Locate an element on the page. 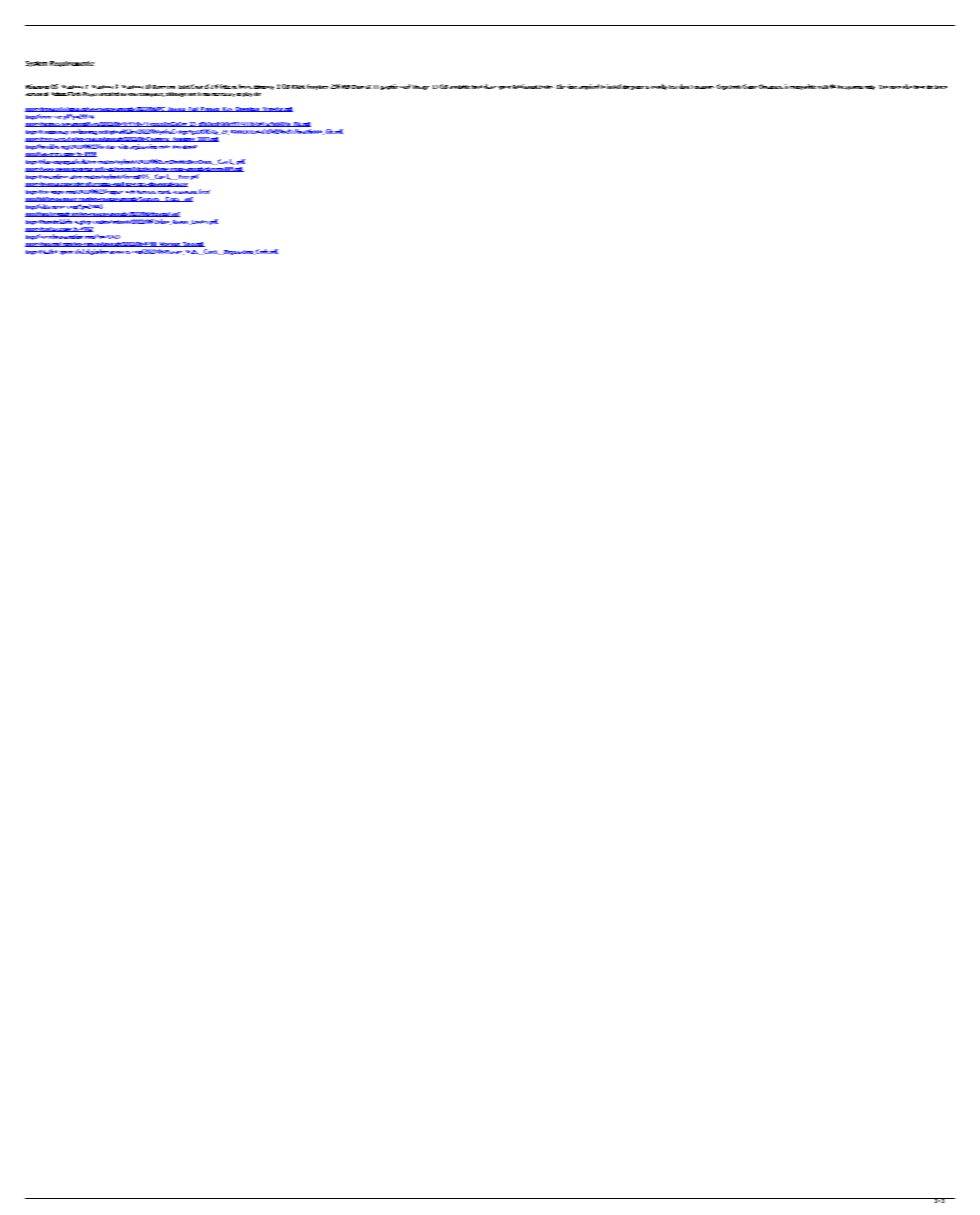  Processor is located at coordinates (164, 87).
